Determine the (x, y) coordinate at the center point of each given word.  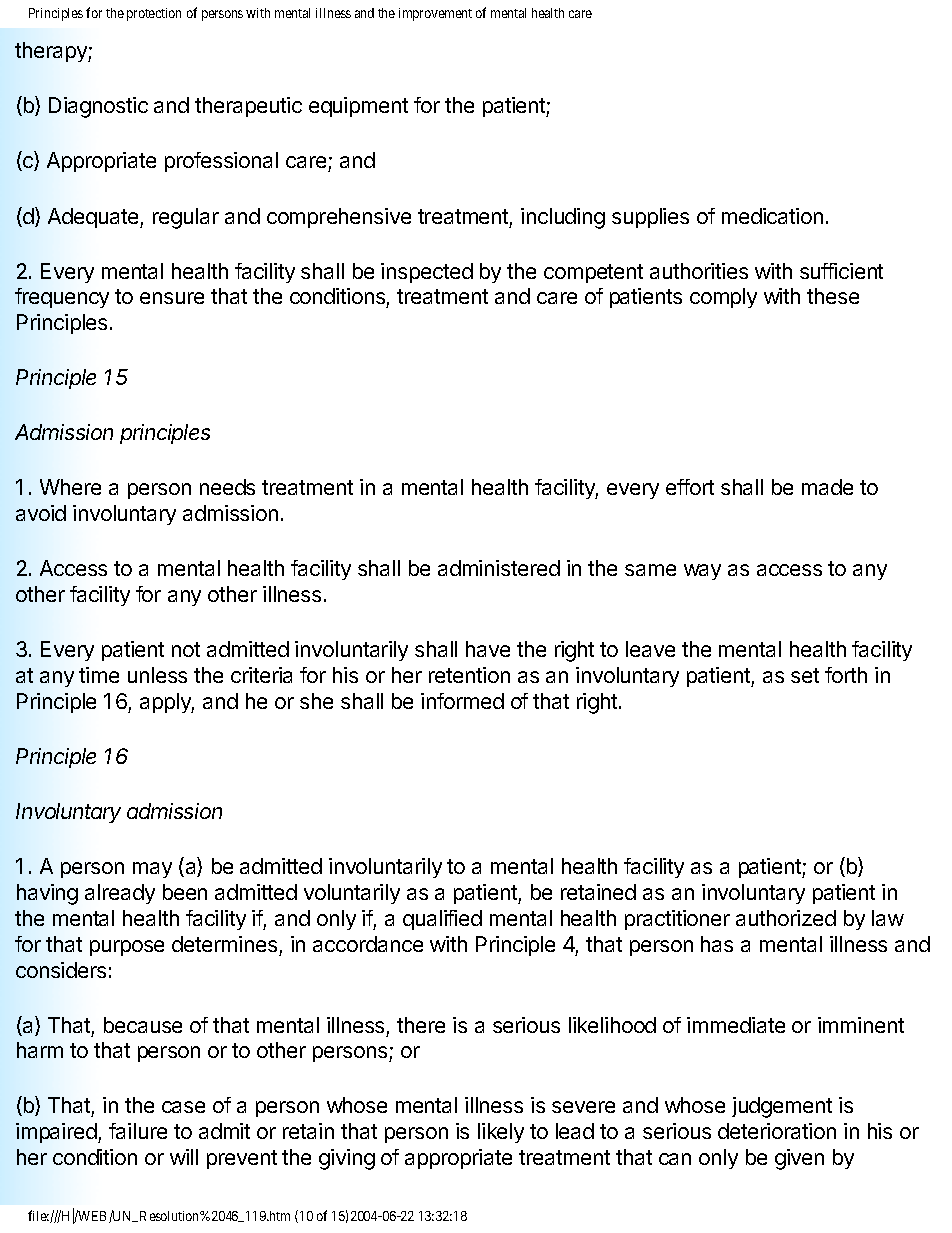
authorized (786, 918)
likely (501, 1133)
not (186, 649)
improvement (435, 14)
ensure (172, 298)
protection (154, 14)
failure (138, 1131)
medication (772, 216)
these (833, 296)
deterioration (777, 1131)
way (702, 572)
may (152, 870)
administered (499, 568)
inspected (427, 273)
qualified (442, 920)
